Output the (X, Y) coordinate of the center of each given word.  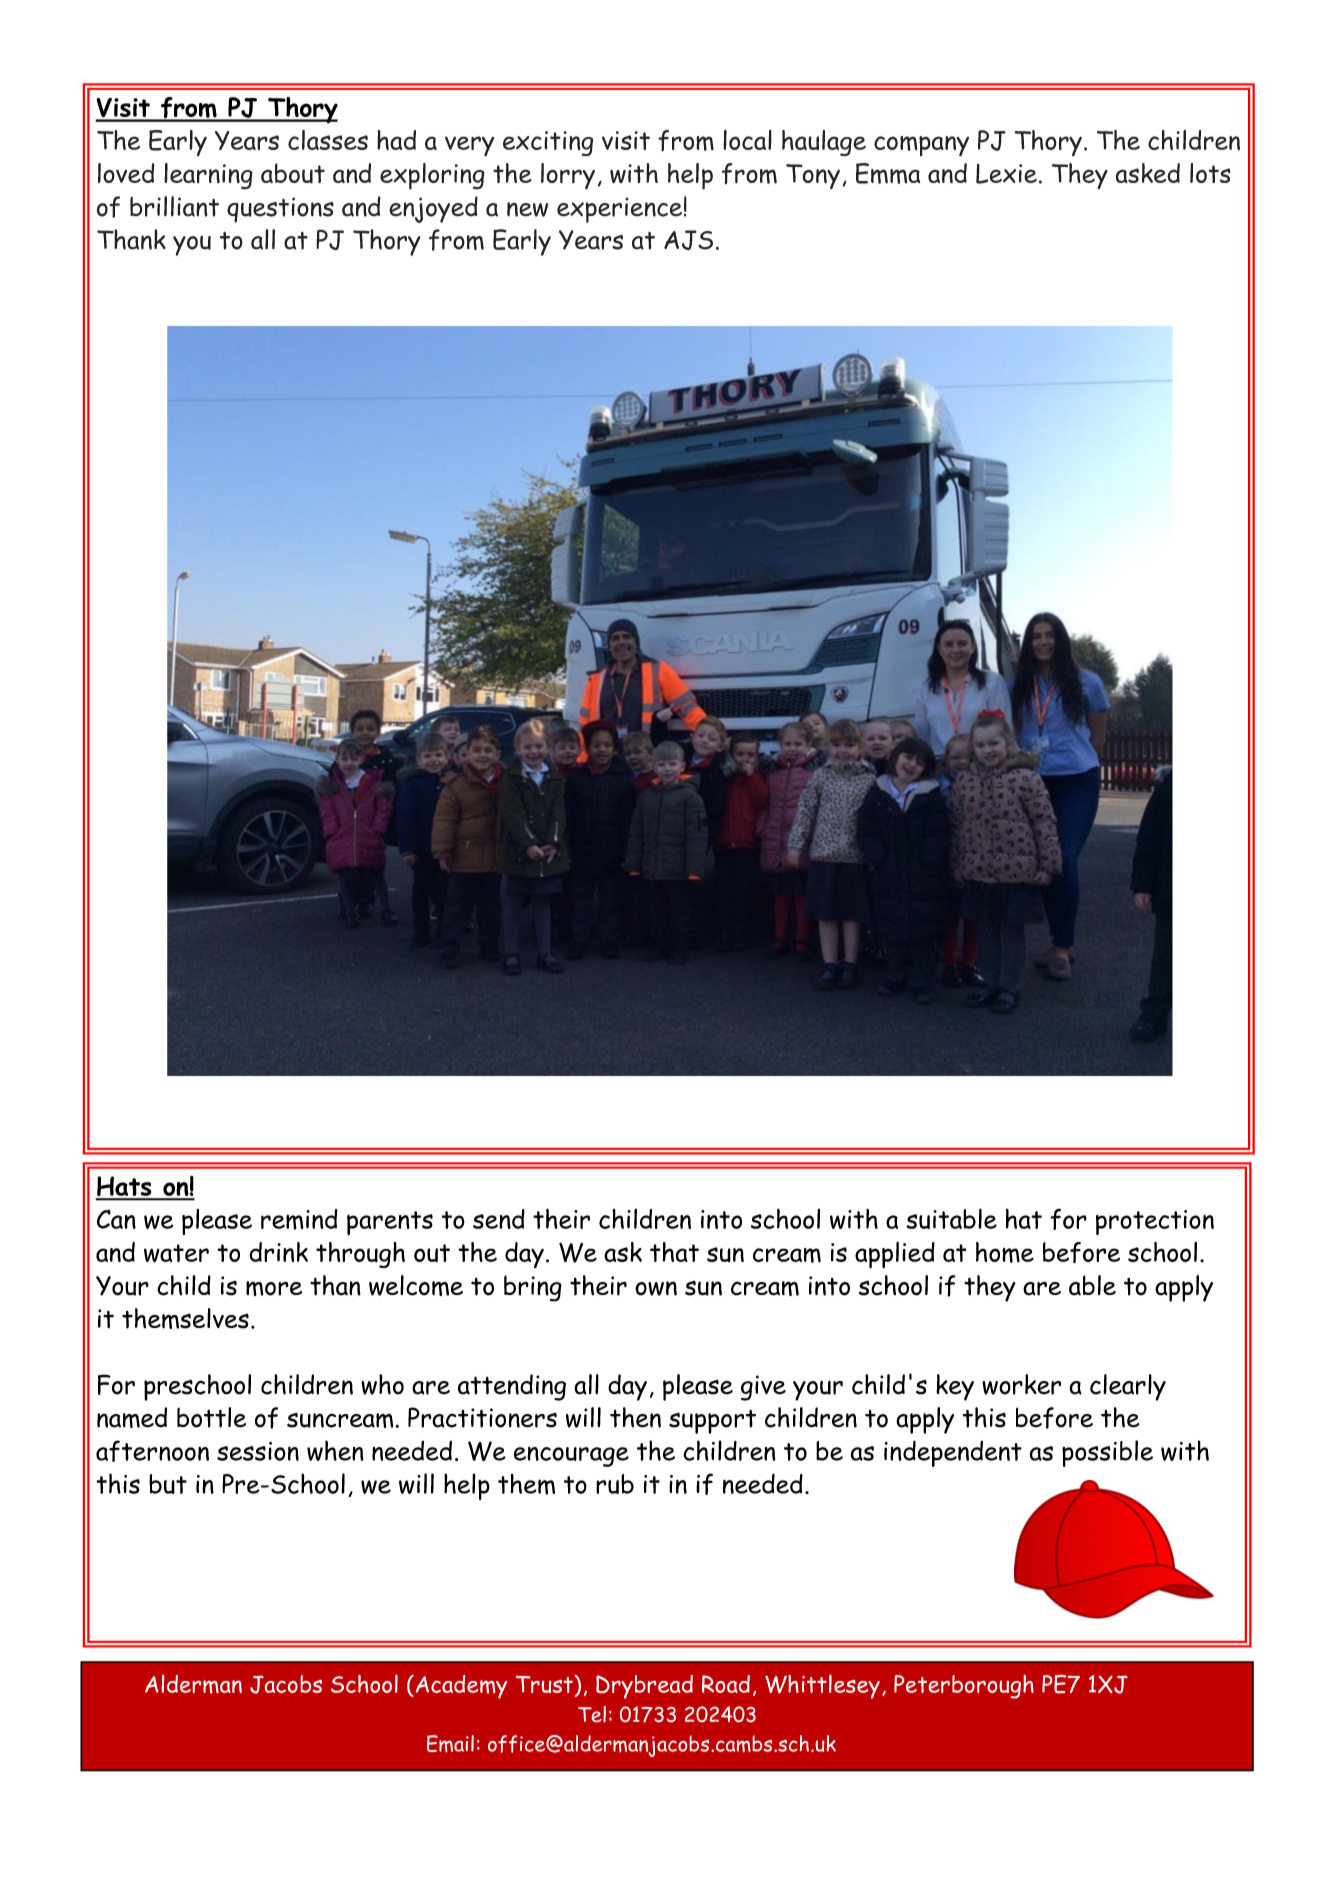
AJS (688, 240)
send (499, 1219)
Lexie (1006, 174)
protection (1155, 1222)
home (1005, 1252)
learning (208, 176)
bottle (211, 1417)
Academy (460, 1687)
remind (299, 1219)
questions (280, 210)
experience (619, 210)
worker (1021, 1384)
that (674, 1252)
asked (1148, 173)
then (635, 1417)
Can (116, 1219)
